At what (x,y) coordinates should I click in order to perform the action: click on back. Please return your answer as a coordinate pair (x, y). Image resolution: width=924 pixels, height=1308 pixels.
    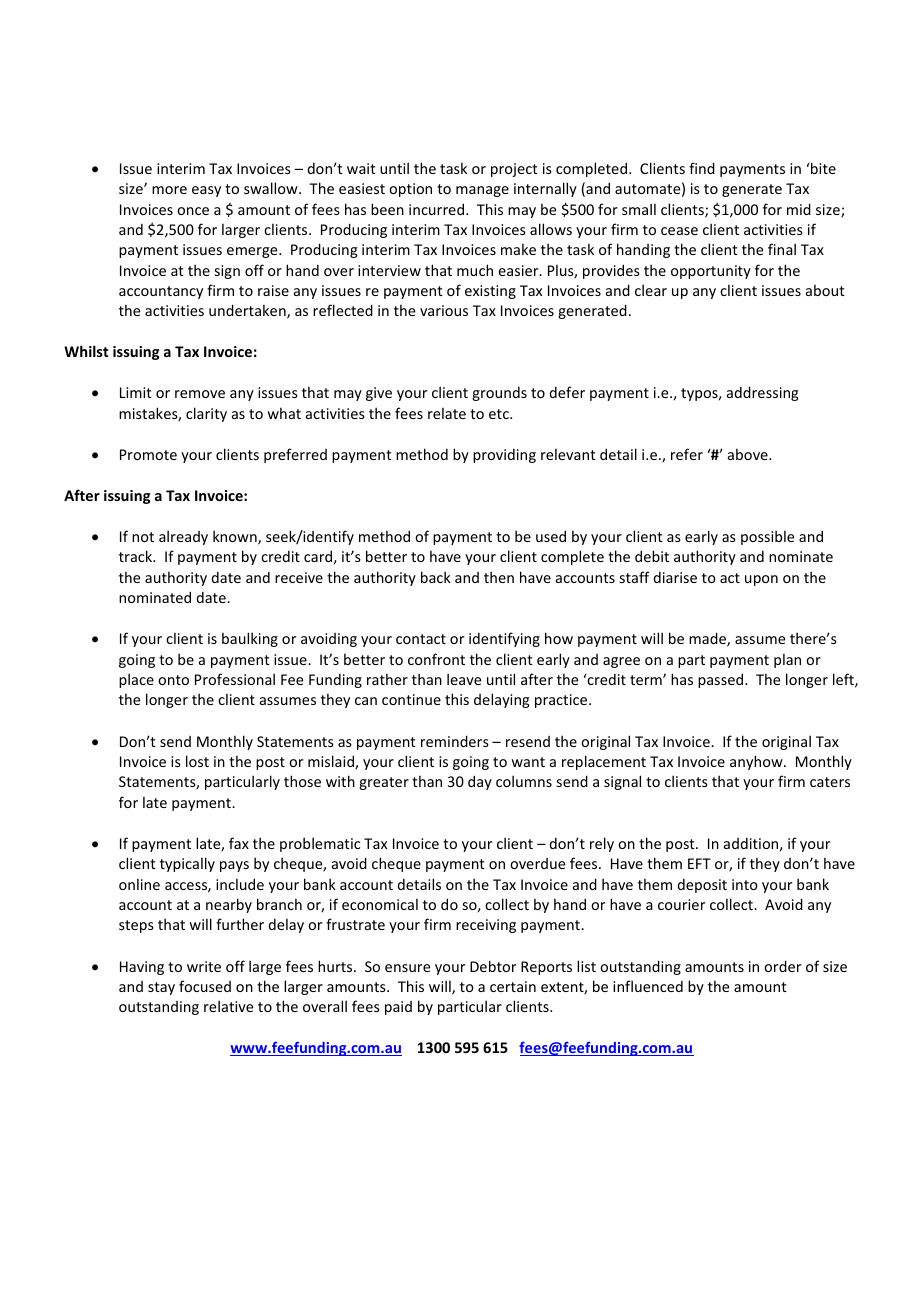
    Looking at the image, I should click on (436, 577).
